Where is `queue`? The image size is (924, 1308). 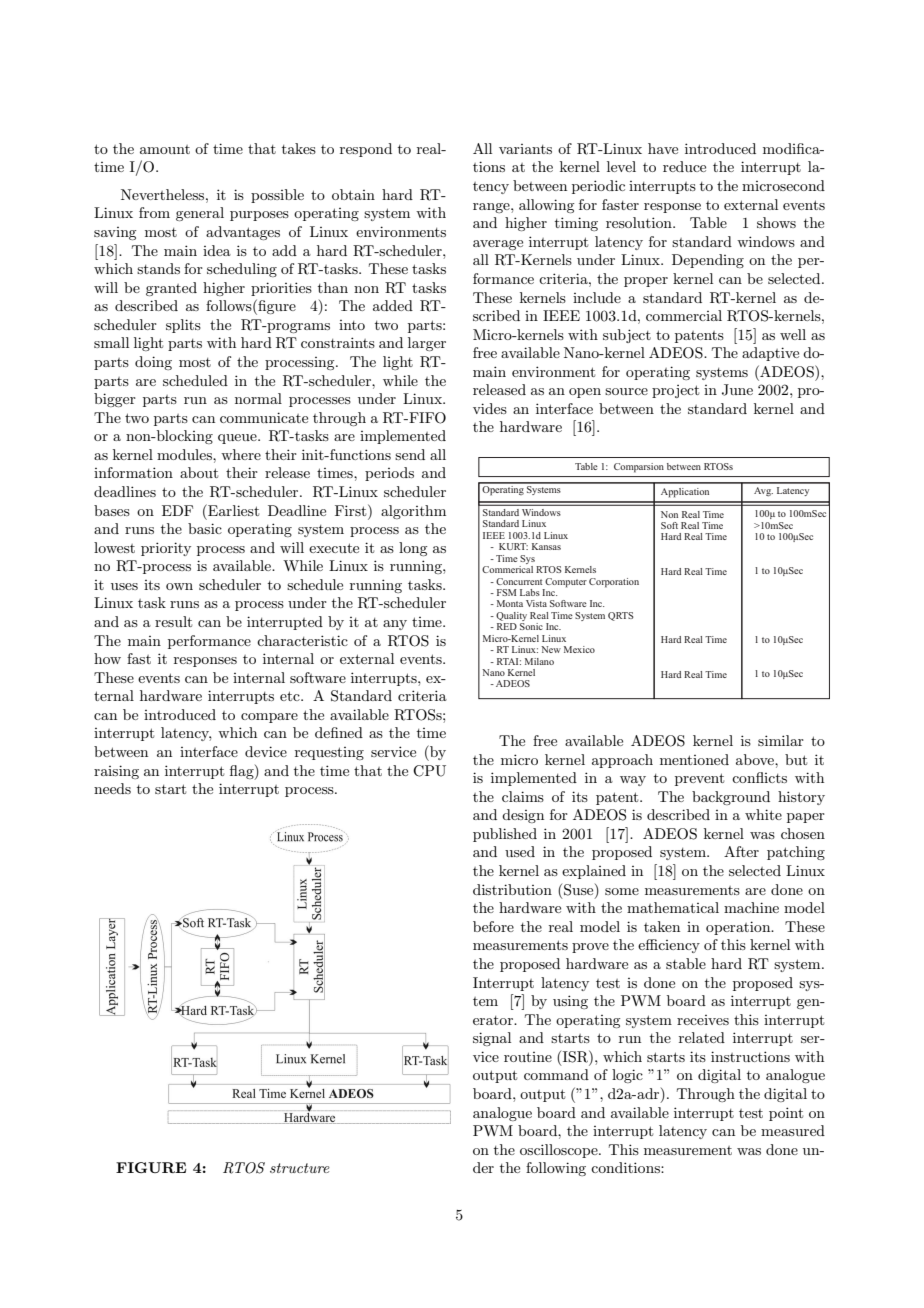 queue is located at coordinates (238, 439).
